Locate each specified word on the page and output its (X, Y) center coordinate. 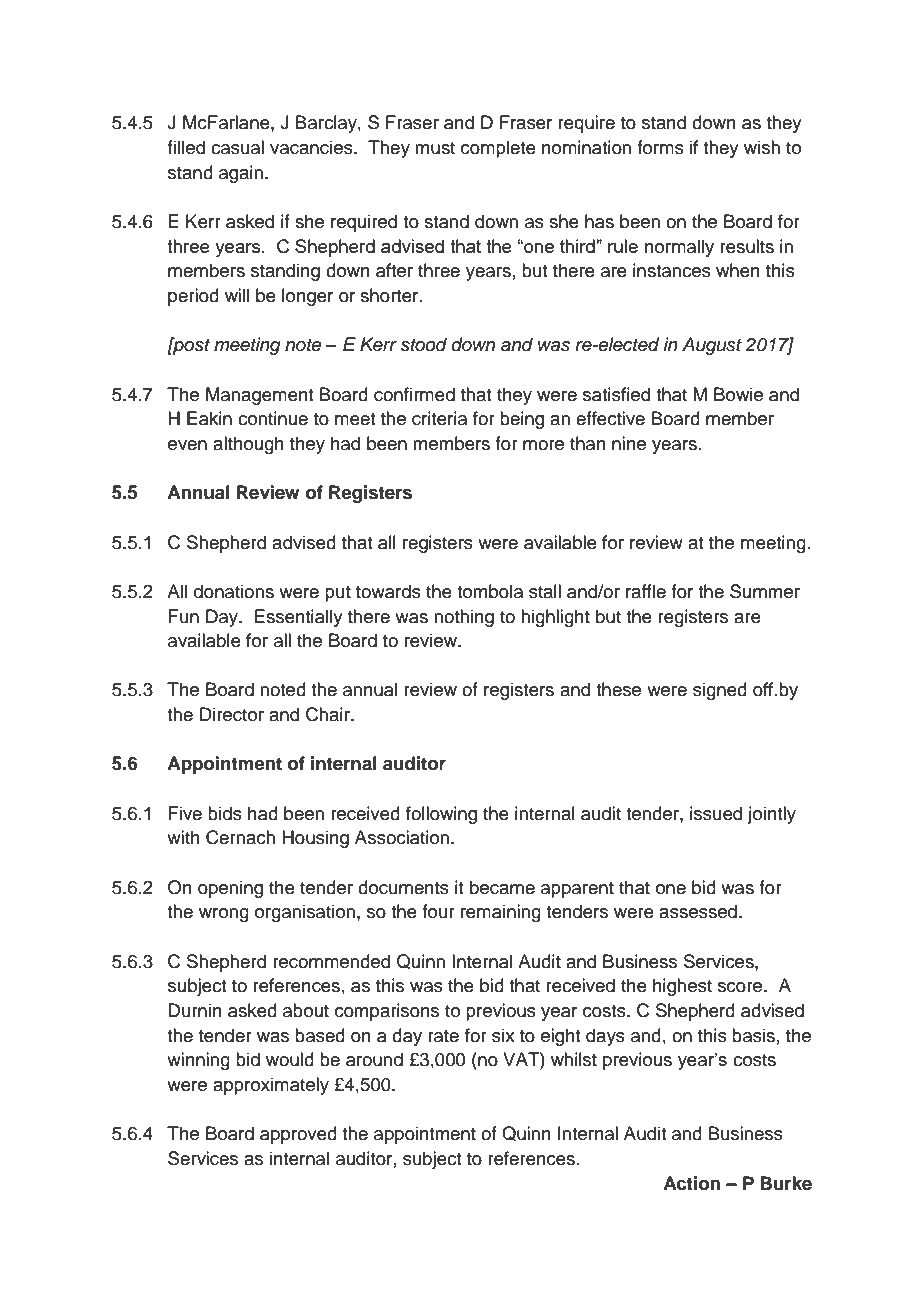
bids (225, 813)
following (441, 815)
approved (298, 1135)
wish (762, 147)
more (543, 445)
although (248, 445)
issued (716, 813)
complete (498, 149)
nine (629, 443)
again (241, 174)
